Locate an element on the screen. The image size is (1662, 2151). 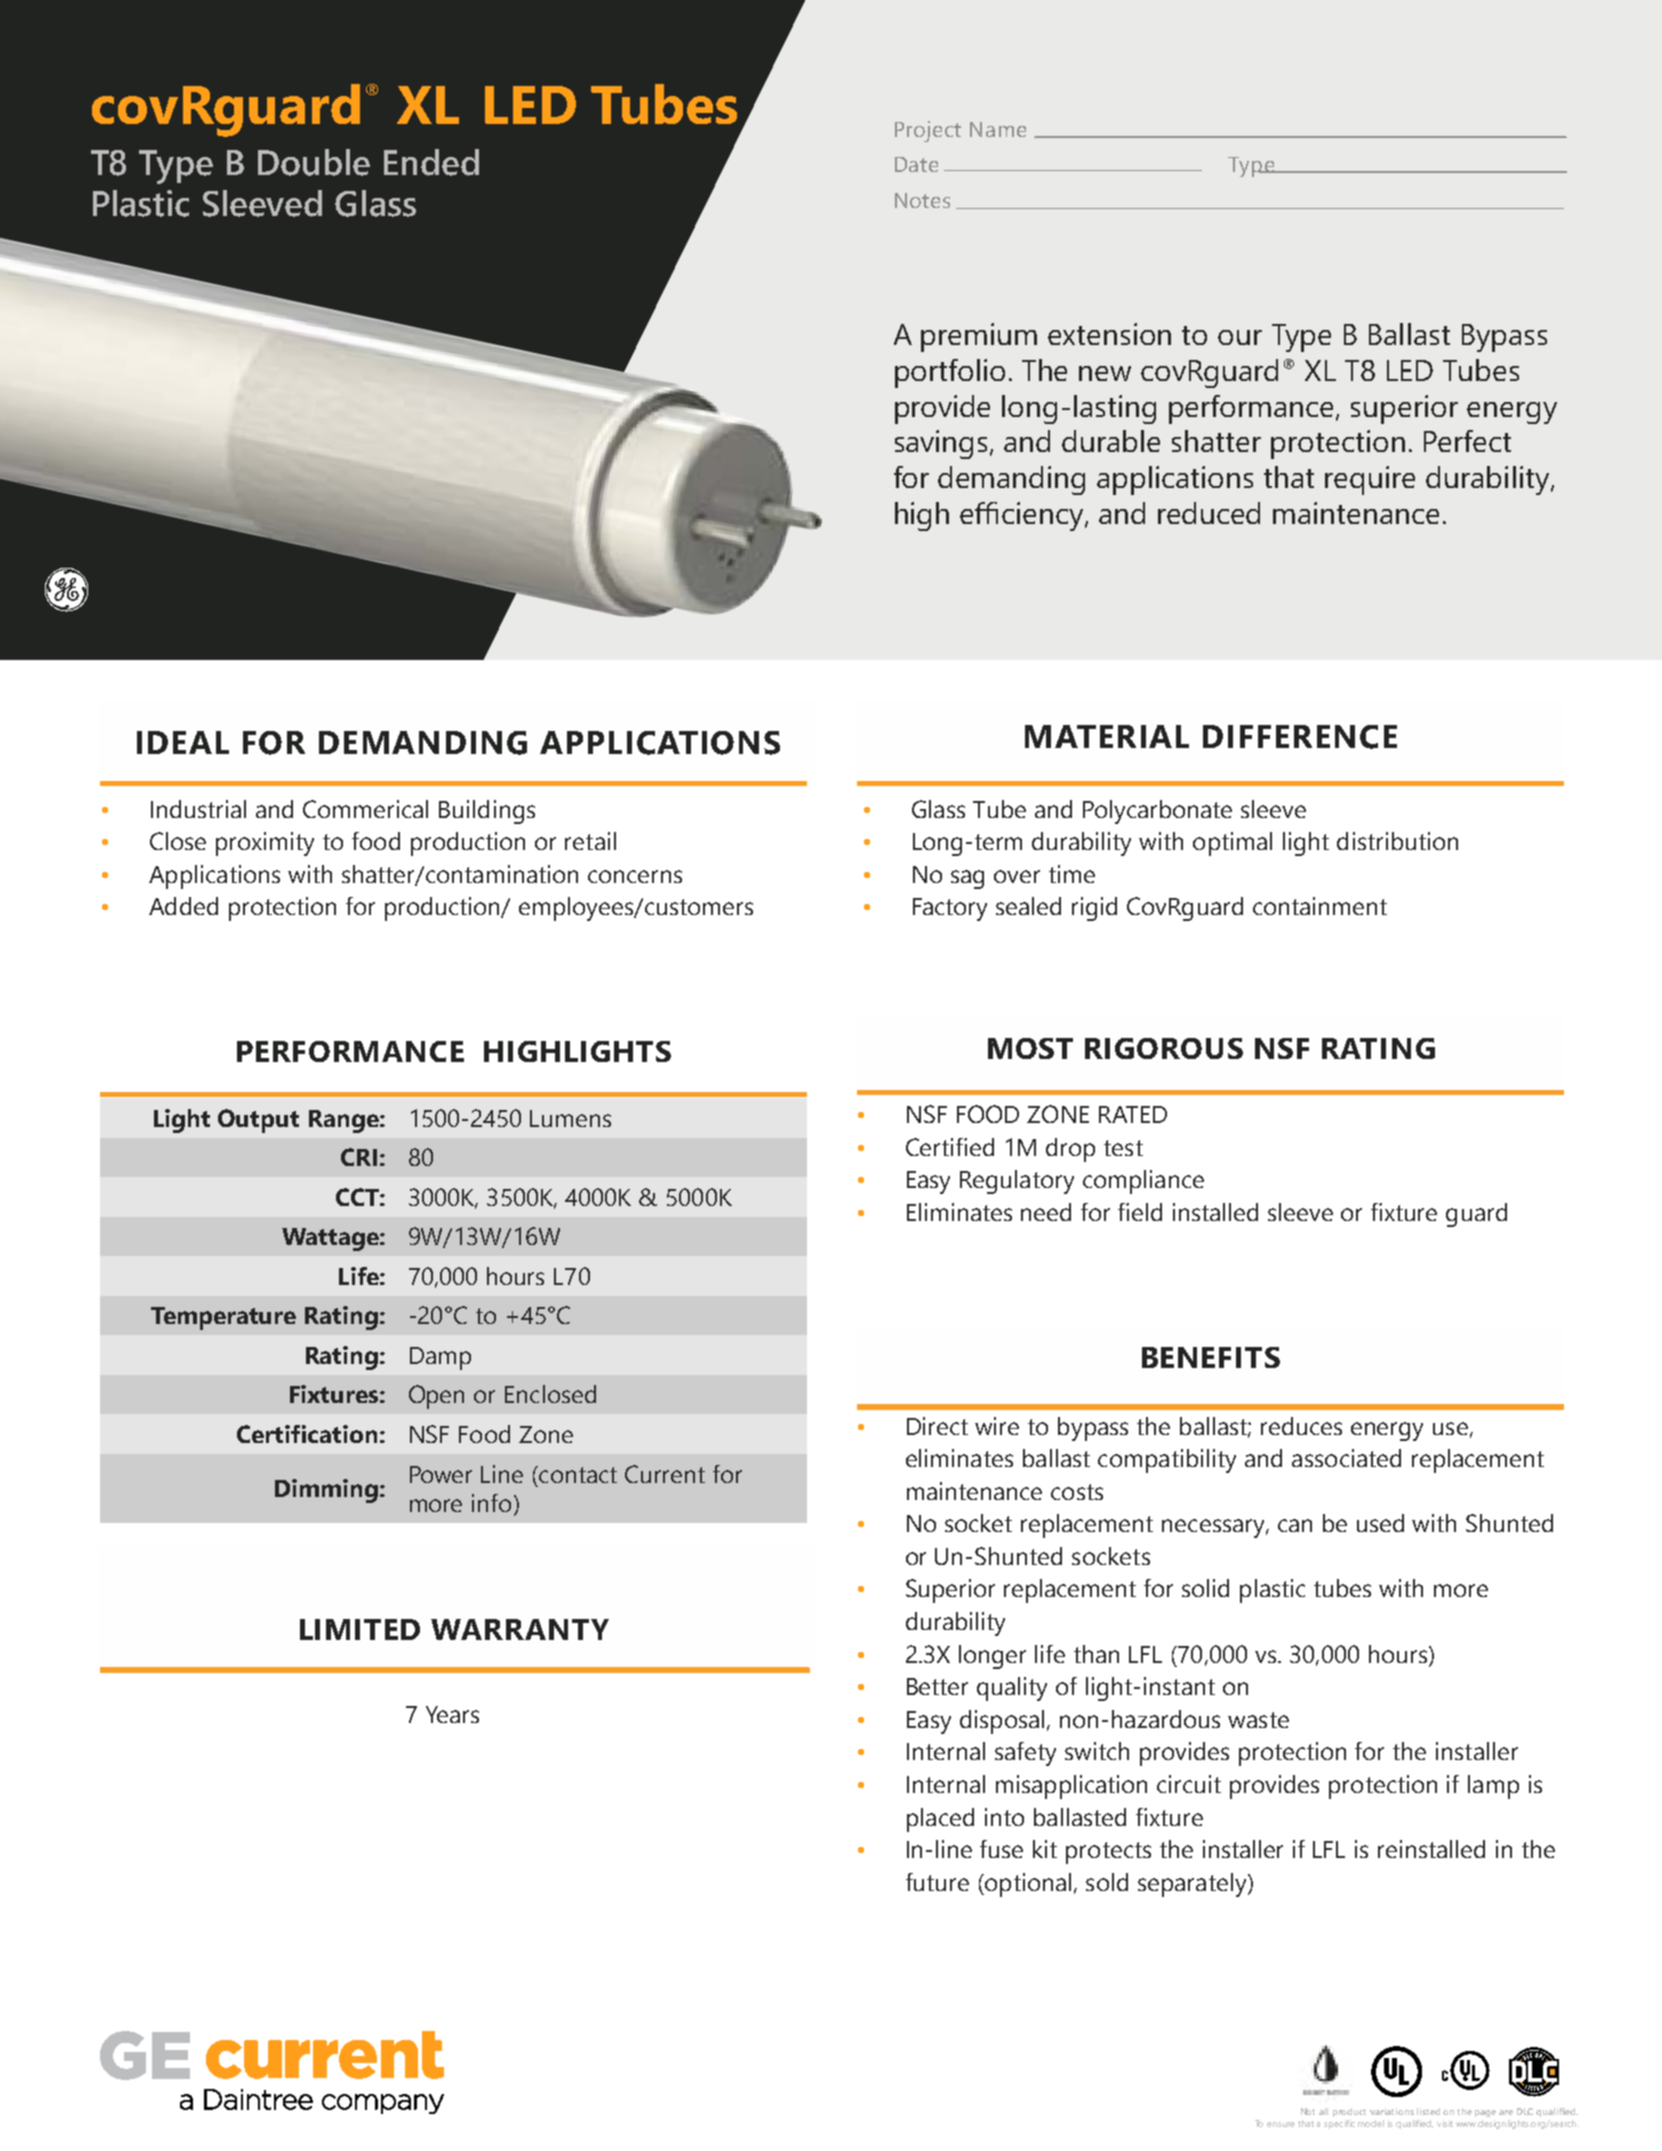
Years is located at coordinates (452, 1714).
